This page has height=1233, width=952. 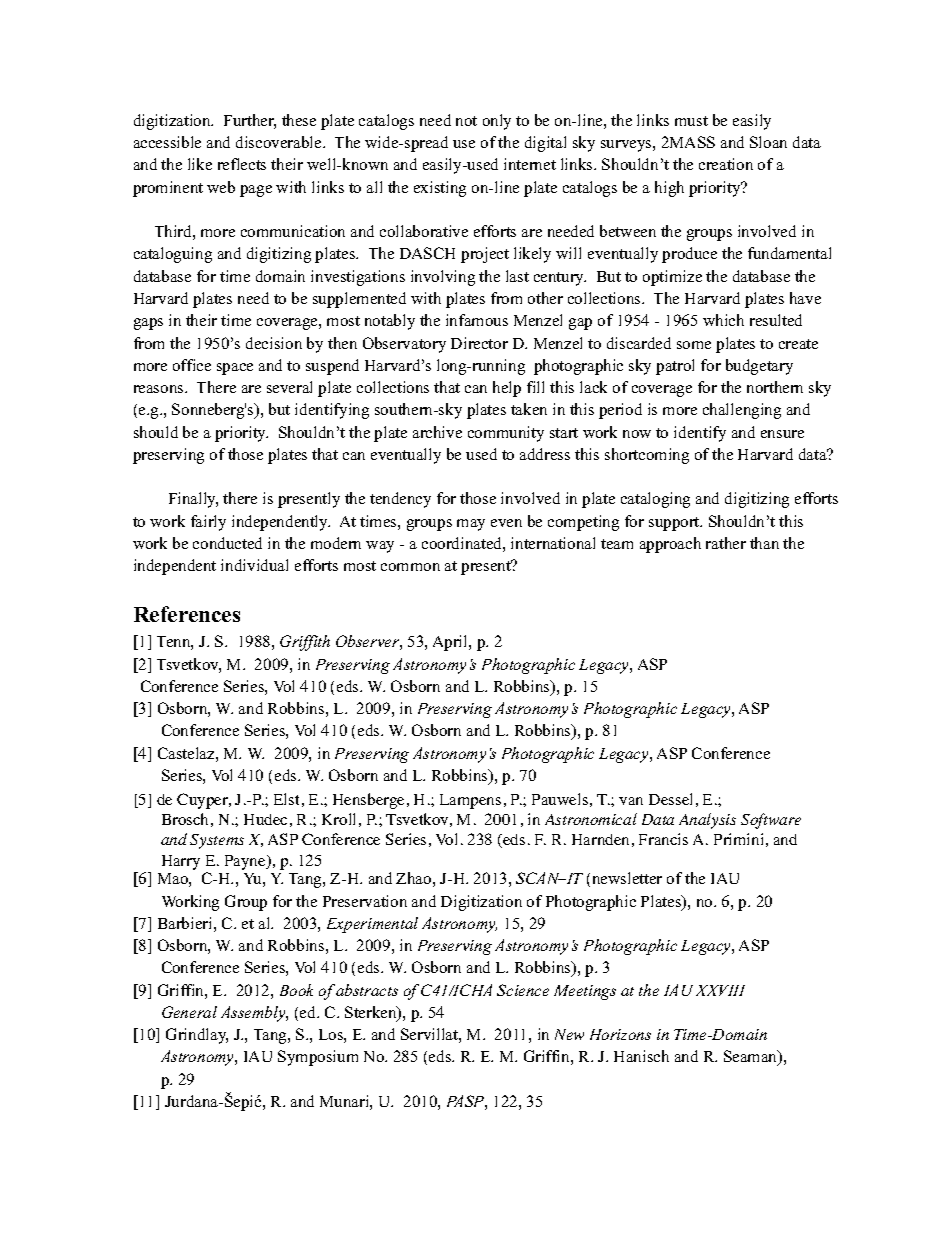 I want to click on creation, so click(x=726, y=164).
